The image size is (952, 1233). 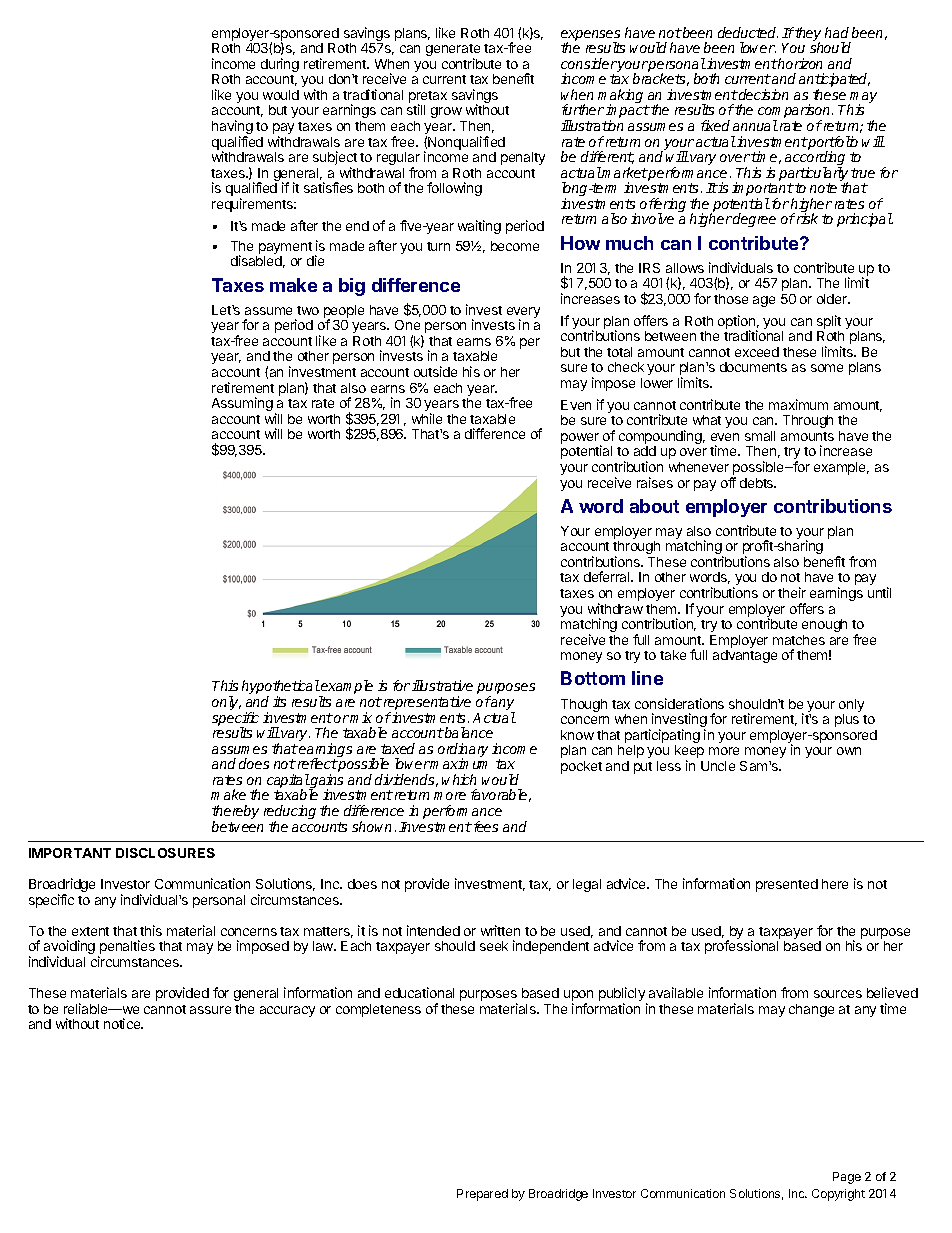 What do you see at coordinates (442, 685) in the screenshot?
I see `illustrative` at bounding box center [442, 685].
